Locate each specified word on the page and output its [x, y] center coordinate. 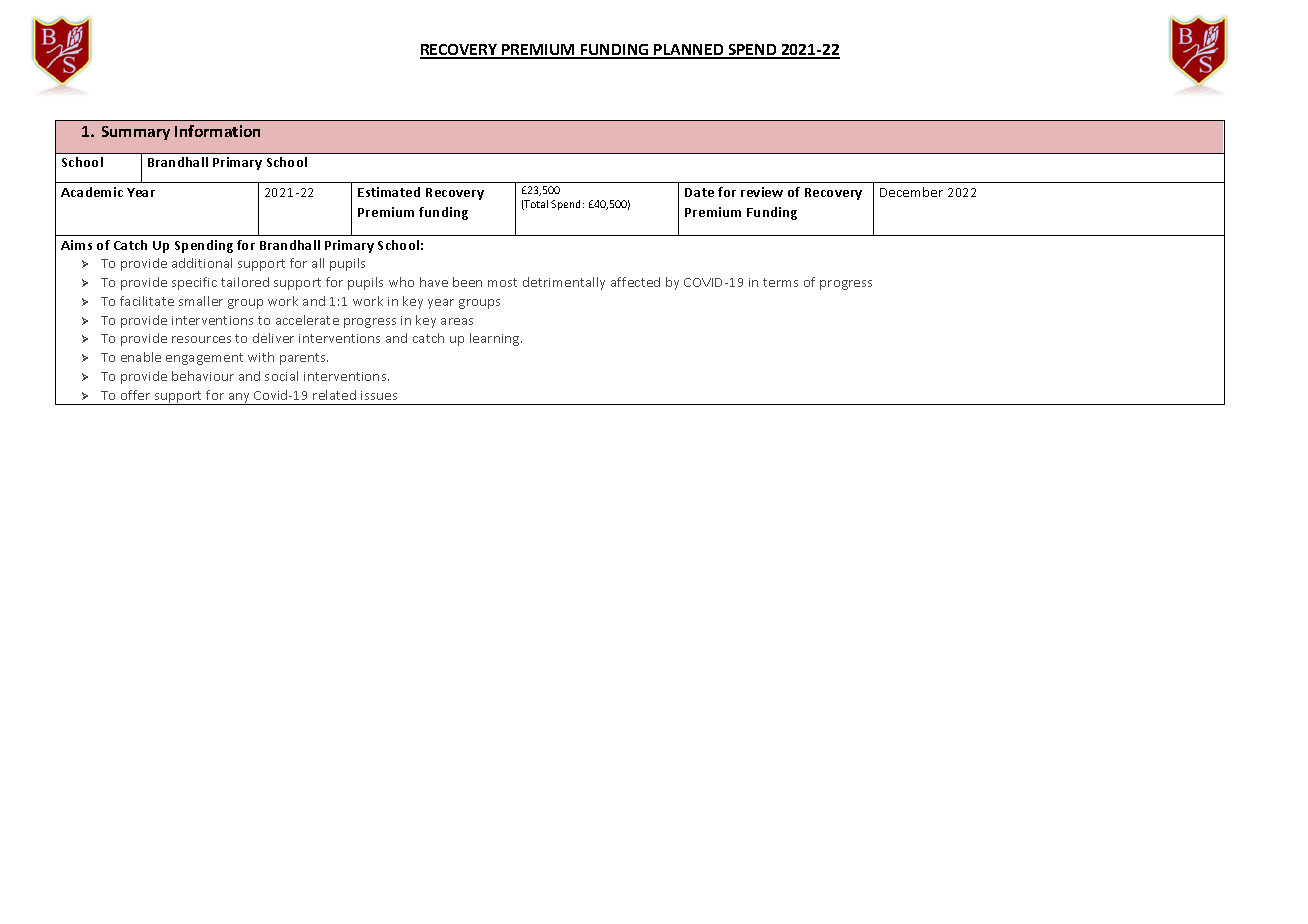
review [762, 192]
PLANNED [689, 51]
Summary [136, 133]
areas [457, 321]
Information [217, 131]
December [911, 192]
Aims [76, 245]
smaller [201, 301]
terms [780, 282]
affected [635, 282]
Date [699, 192]
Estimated [389, 192]
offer [135, 395]
